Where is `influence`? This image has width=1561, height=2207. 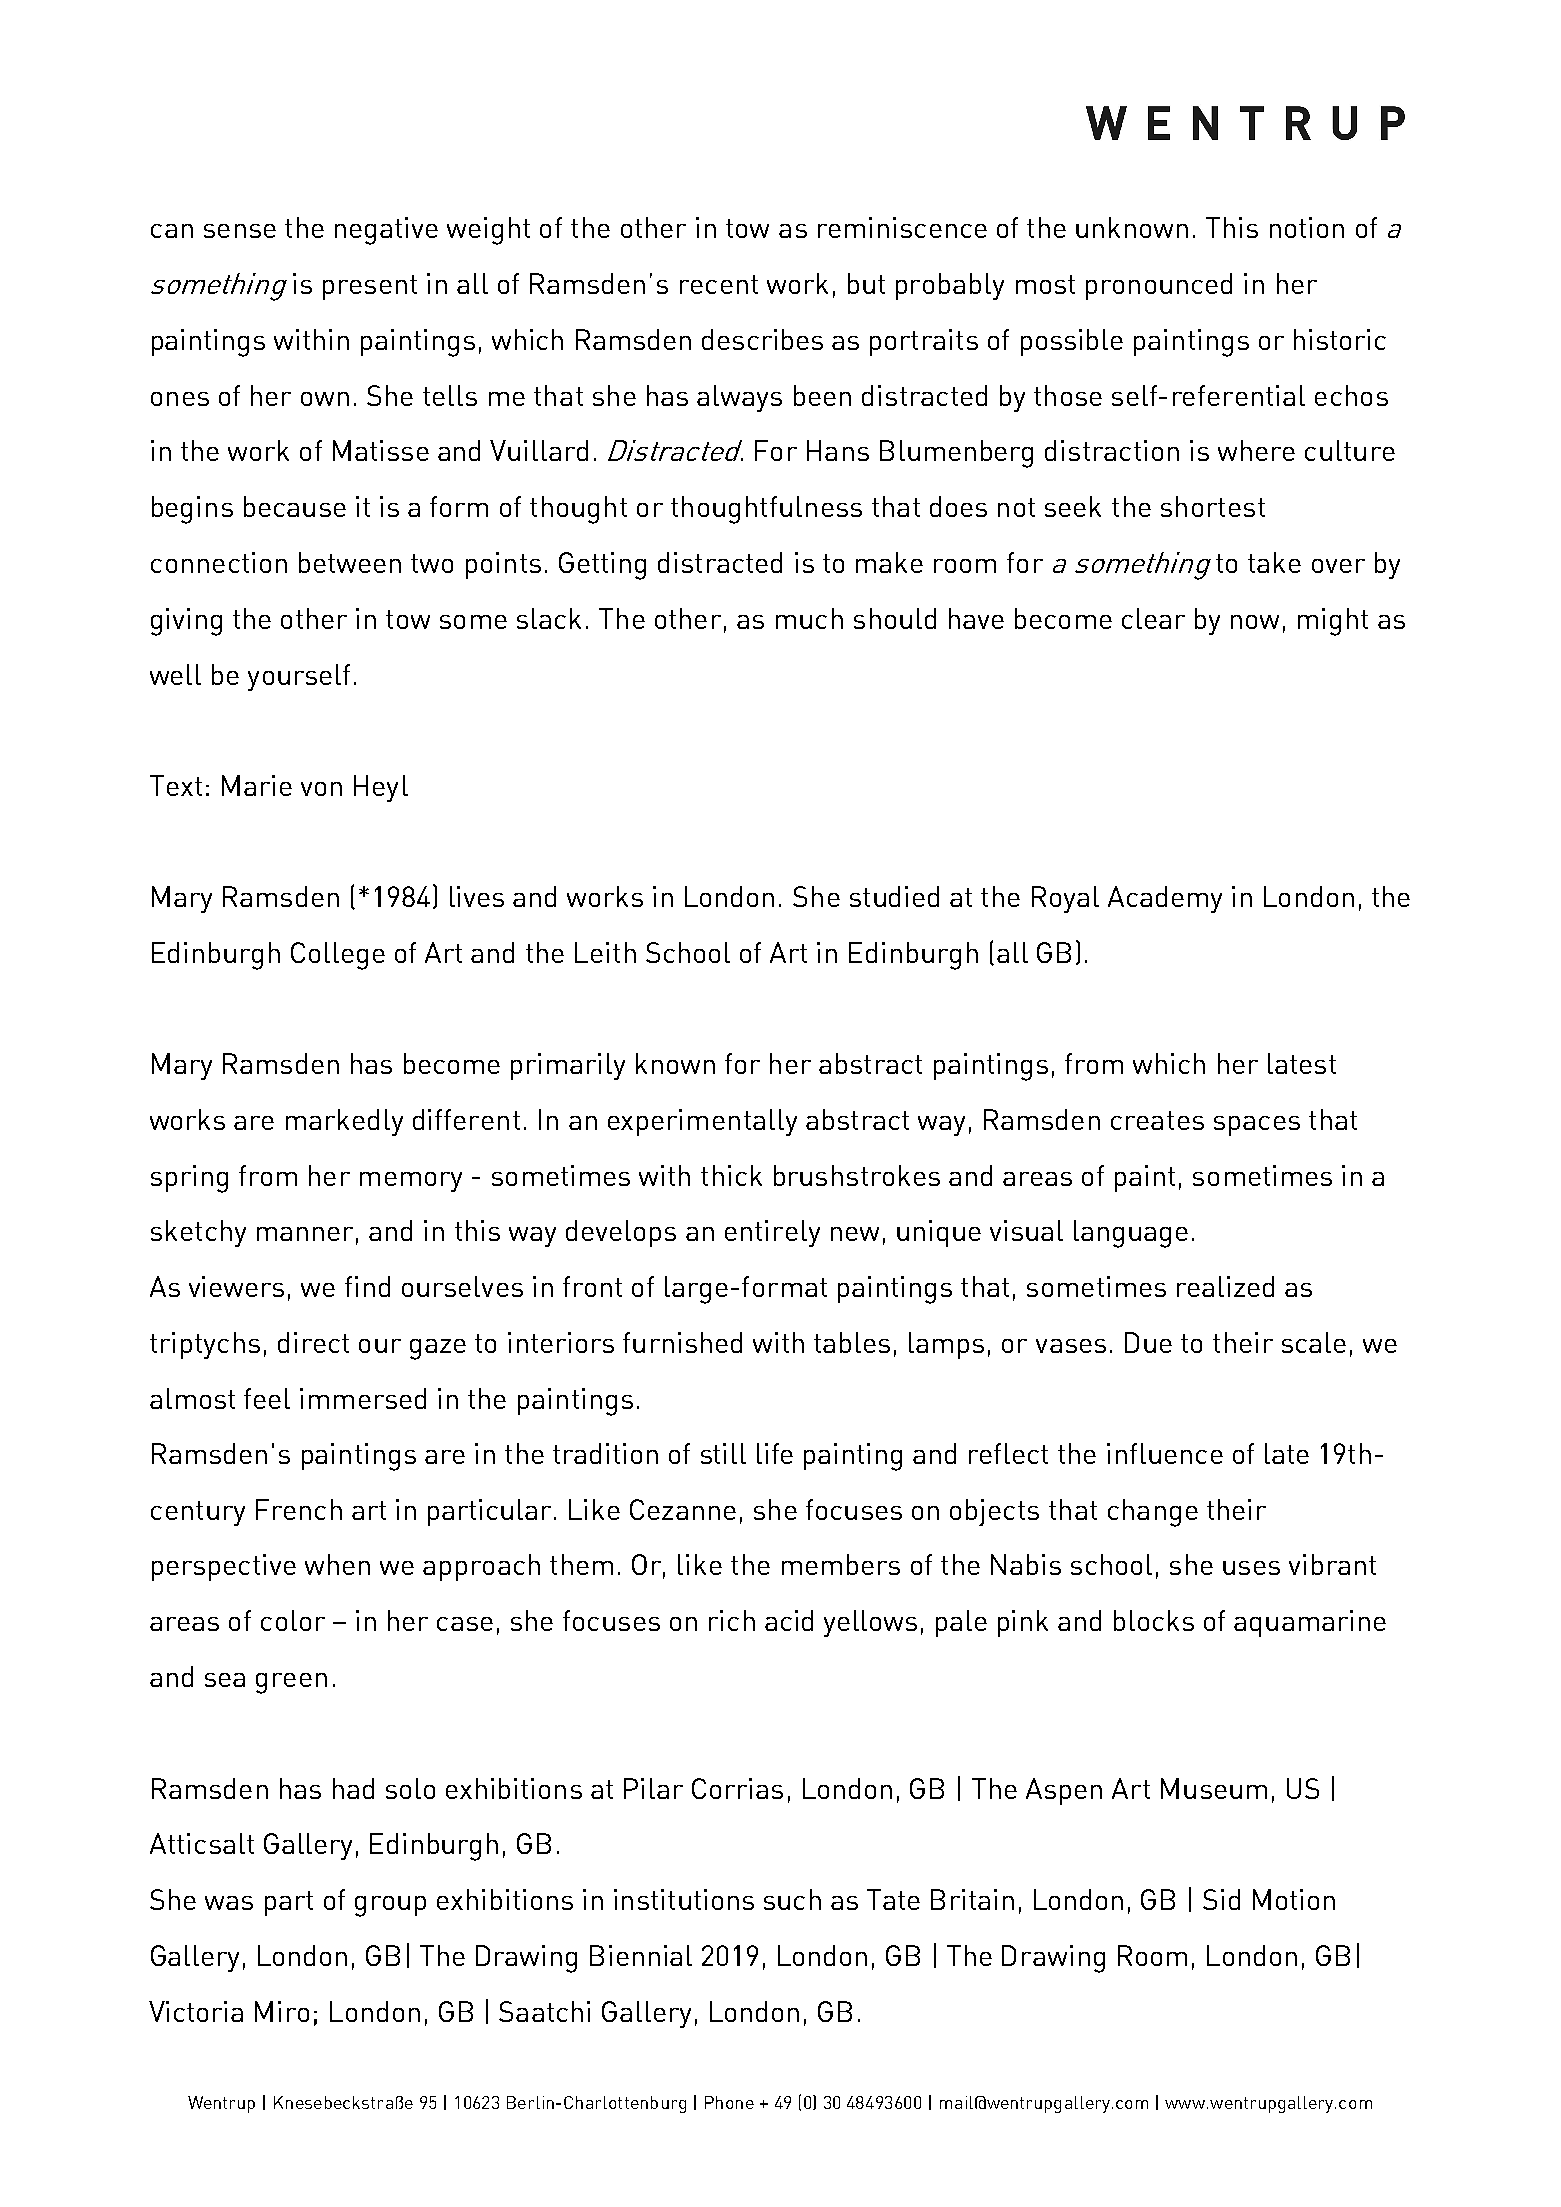
influence is located at coordinates (1165, 1453).
